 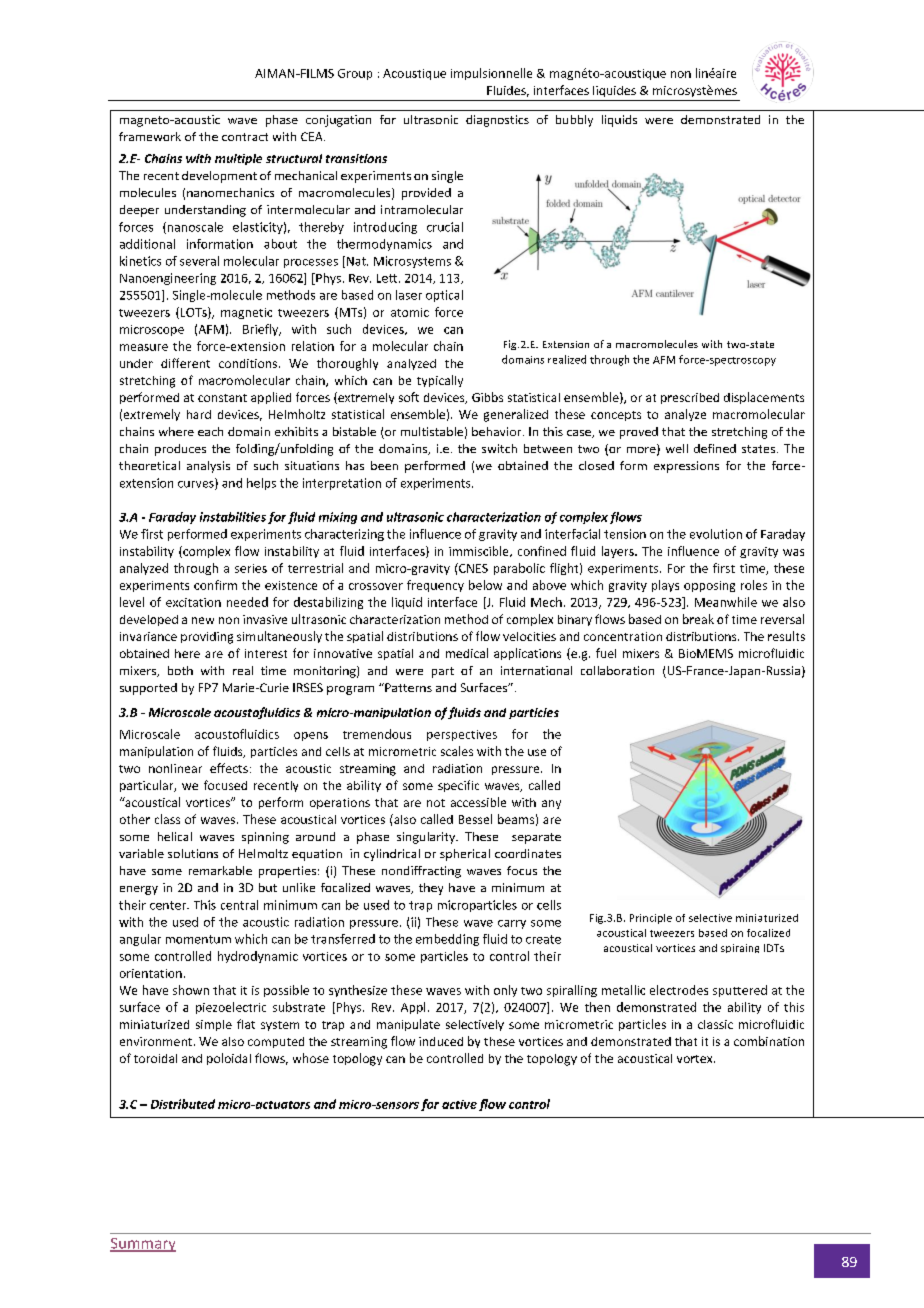 What do you see at coordinates (447, 940) in the document?
I see `embedding` at bounding box center [447, 940].
